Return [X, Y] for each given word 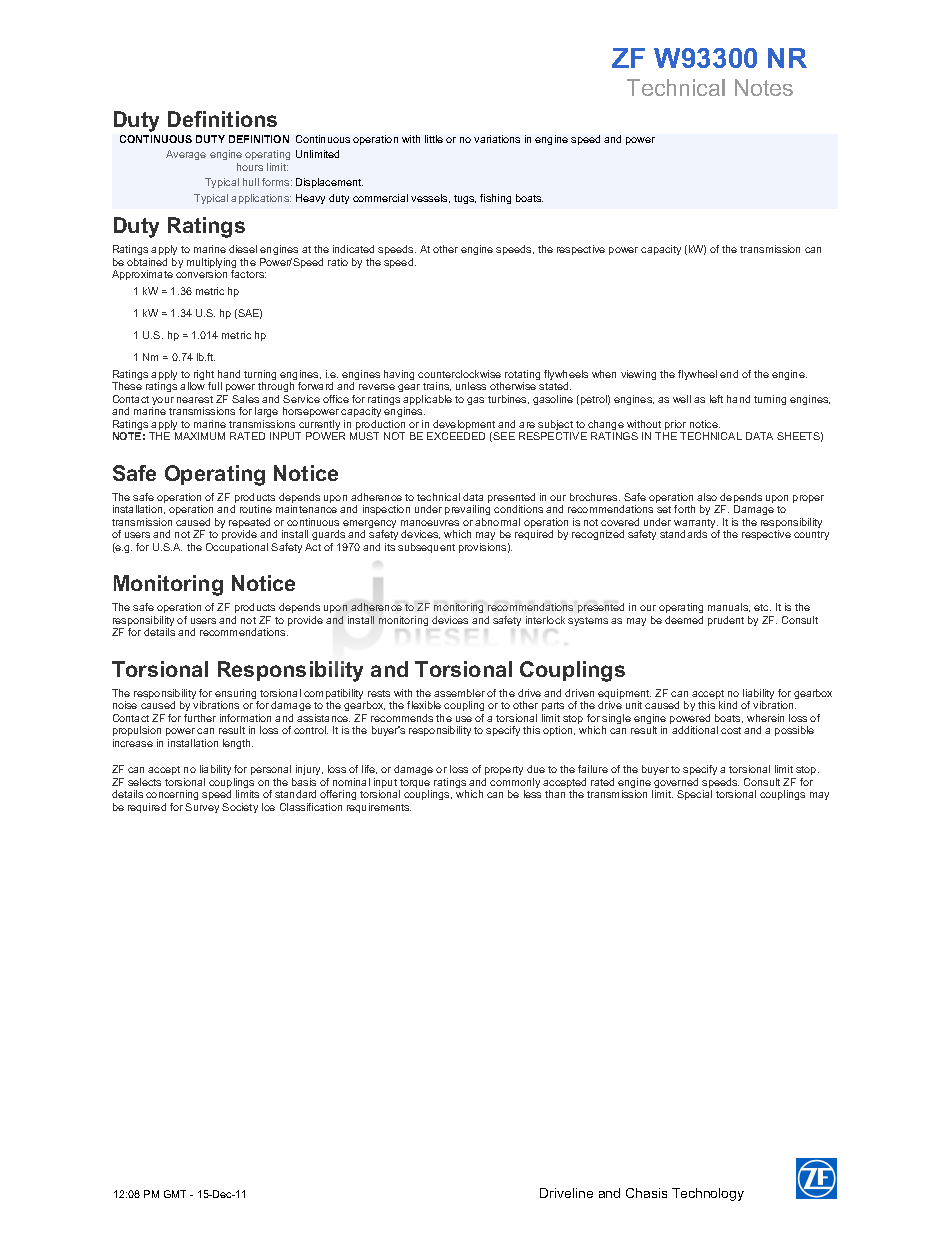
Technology [708, 1194]
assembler [459, 693]
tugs [465, 199]
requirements [379, 808]
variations [497, 139]
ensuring [237, 695]
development [464, 426]
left [716, 399]
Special [694, 795]
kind [728, 705]
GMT [175, 1194]
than [555, 794]
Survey [202, 808]
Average [186, 155]
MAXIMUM [200, 436]
